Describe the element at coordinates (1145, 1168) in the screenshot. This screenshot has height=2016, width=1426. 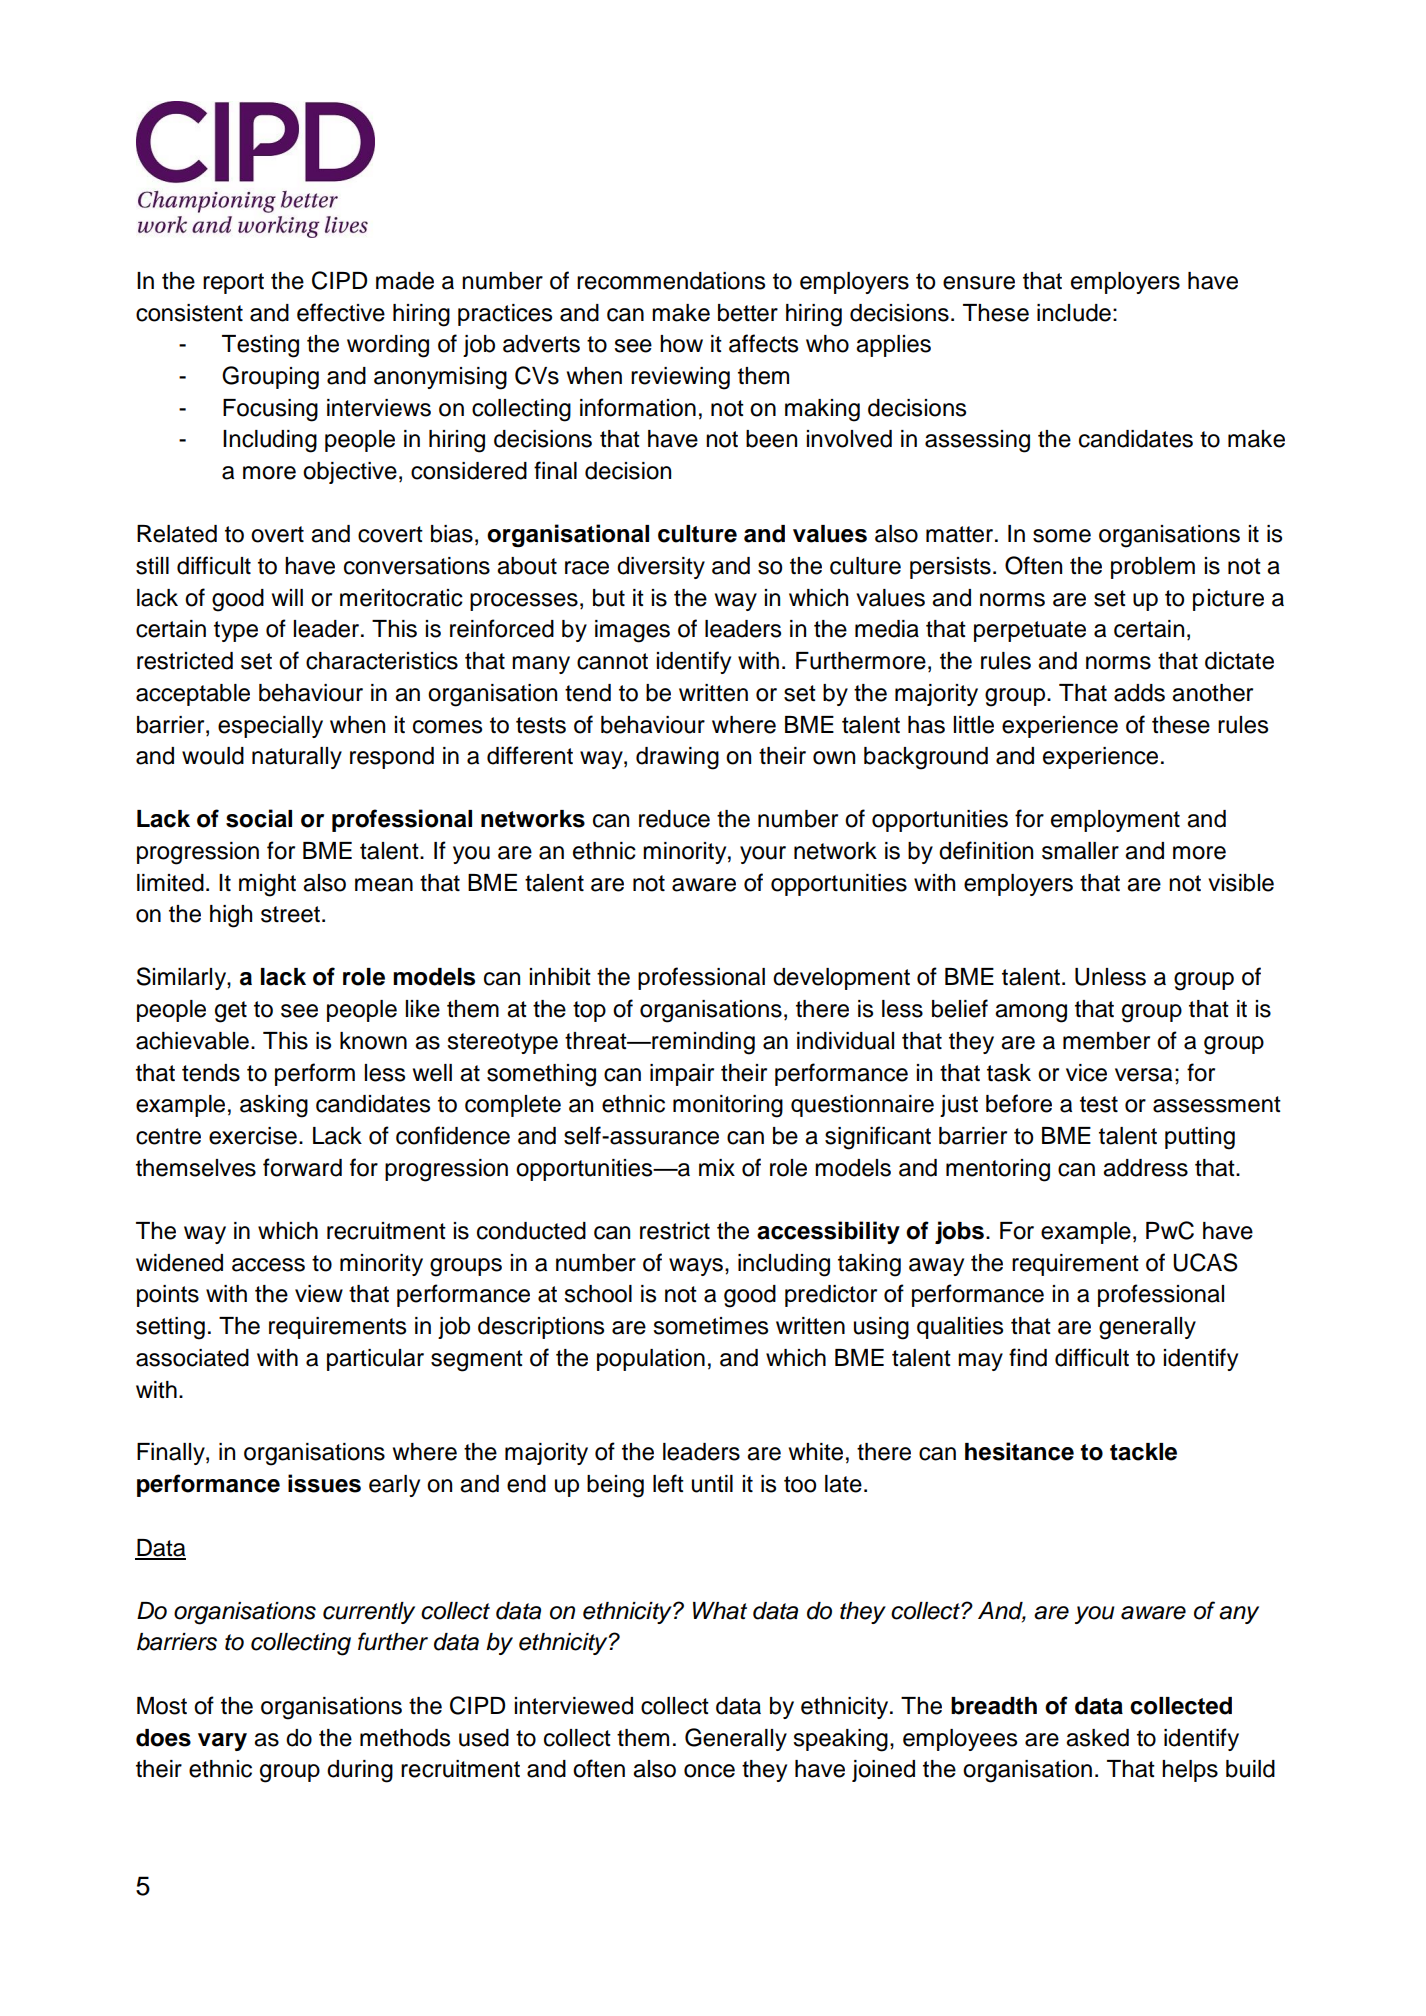
I see `address` at that location.
